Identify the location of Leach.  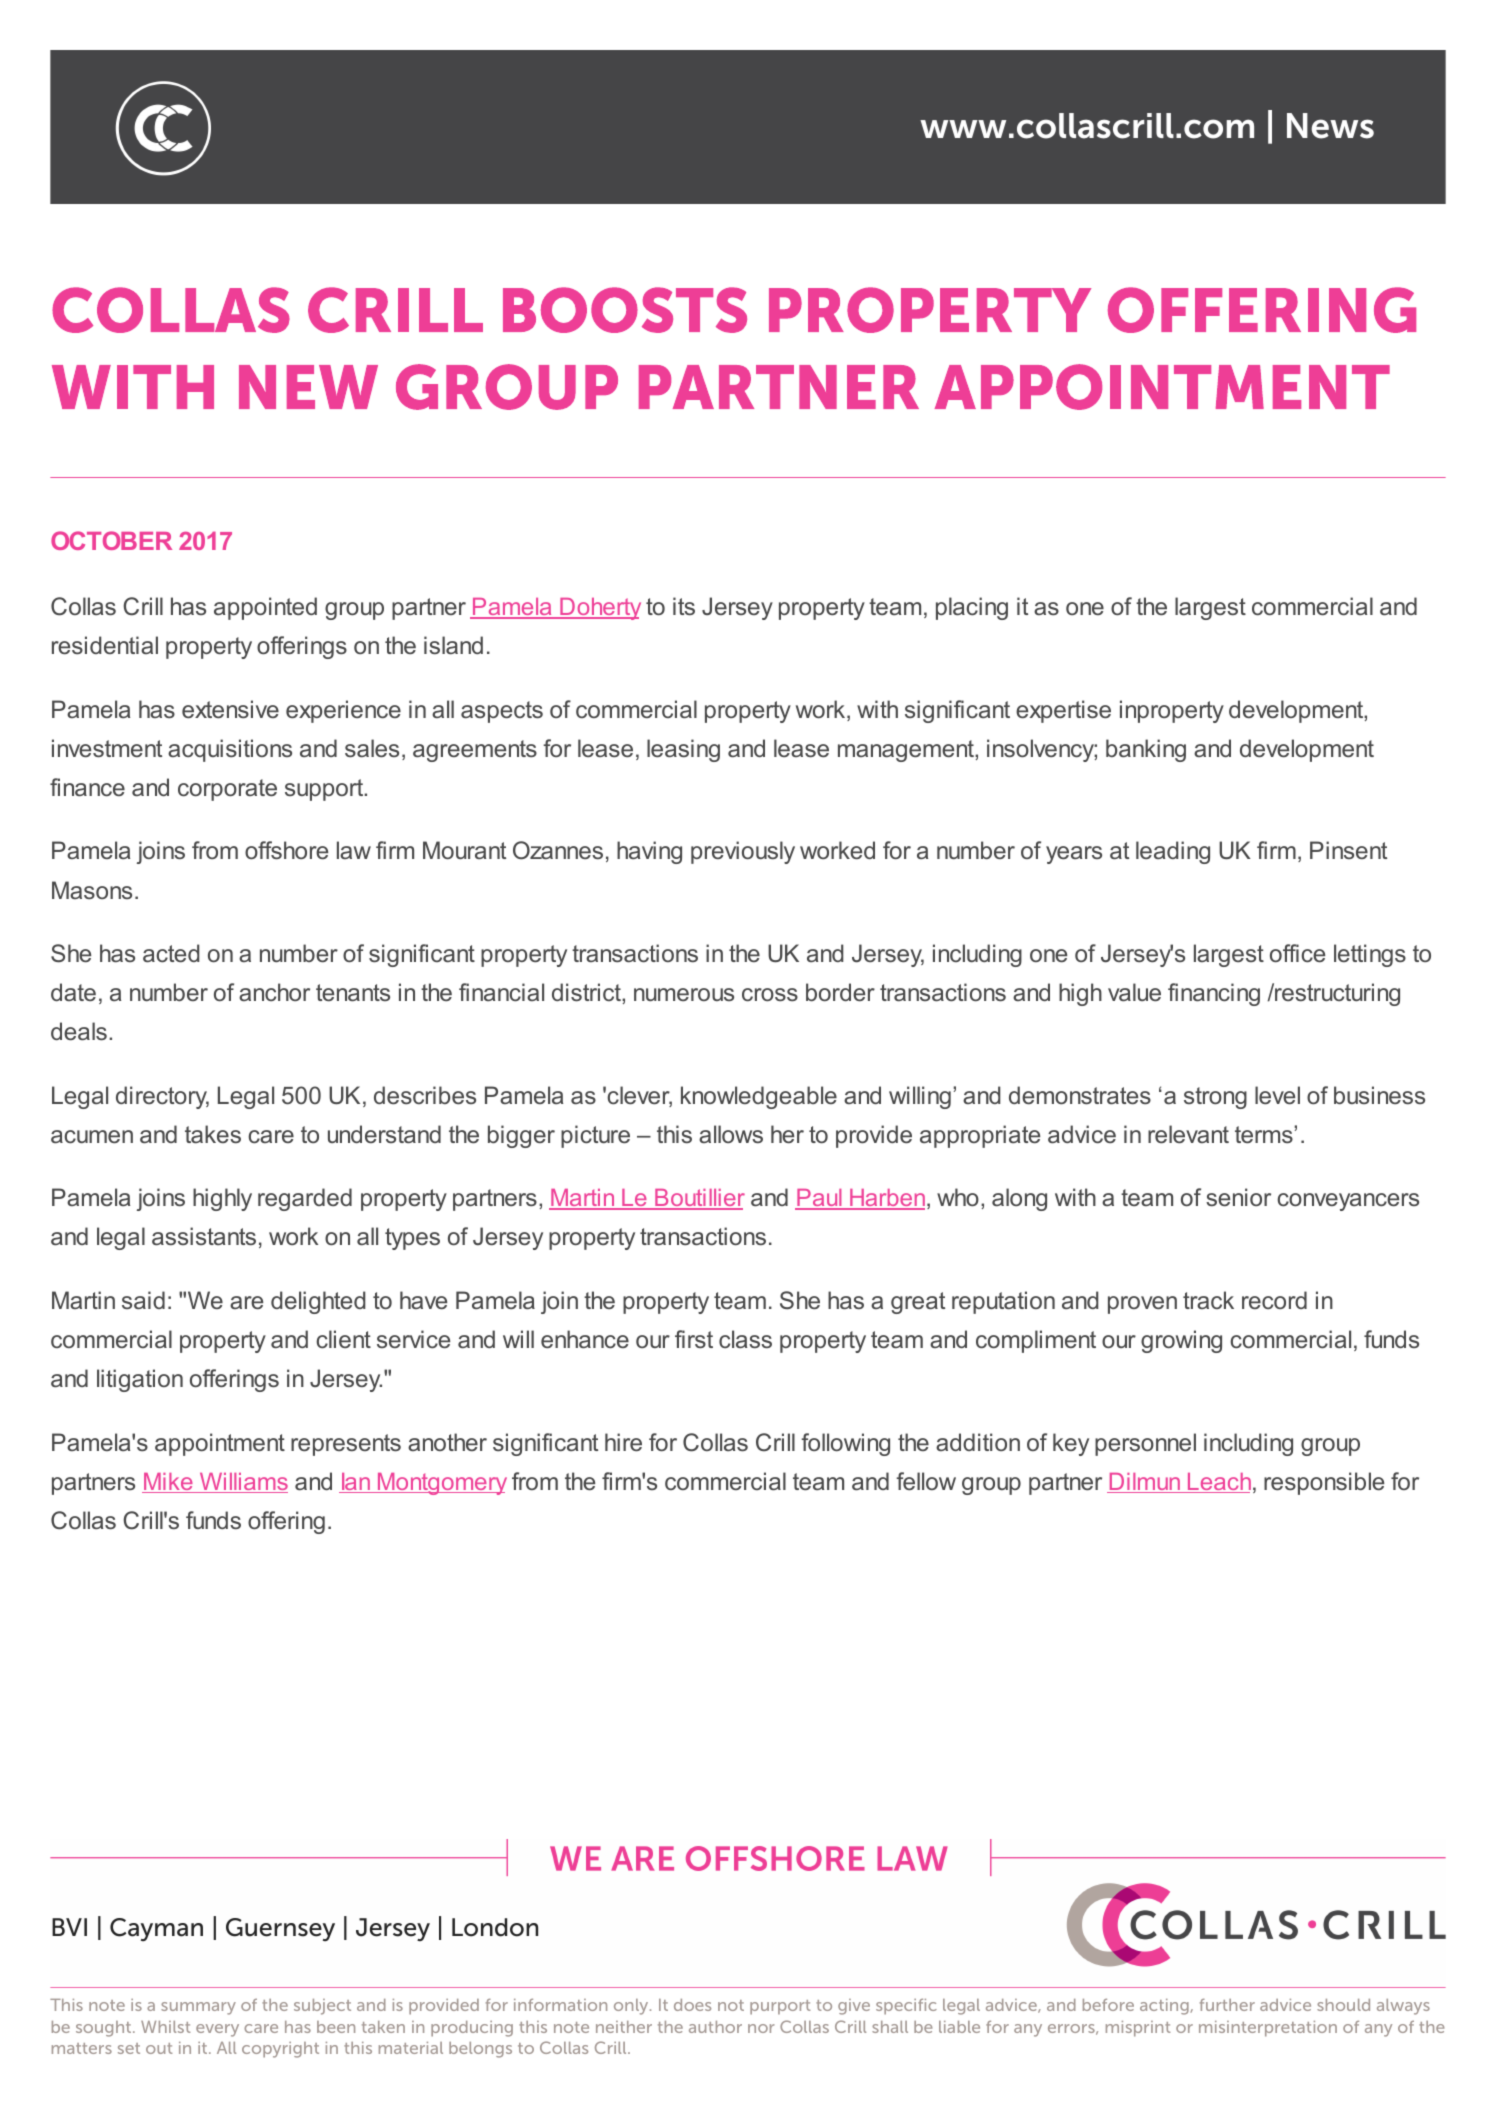
(1218, 1483).
